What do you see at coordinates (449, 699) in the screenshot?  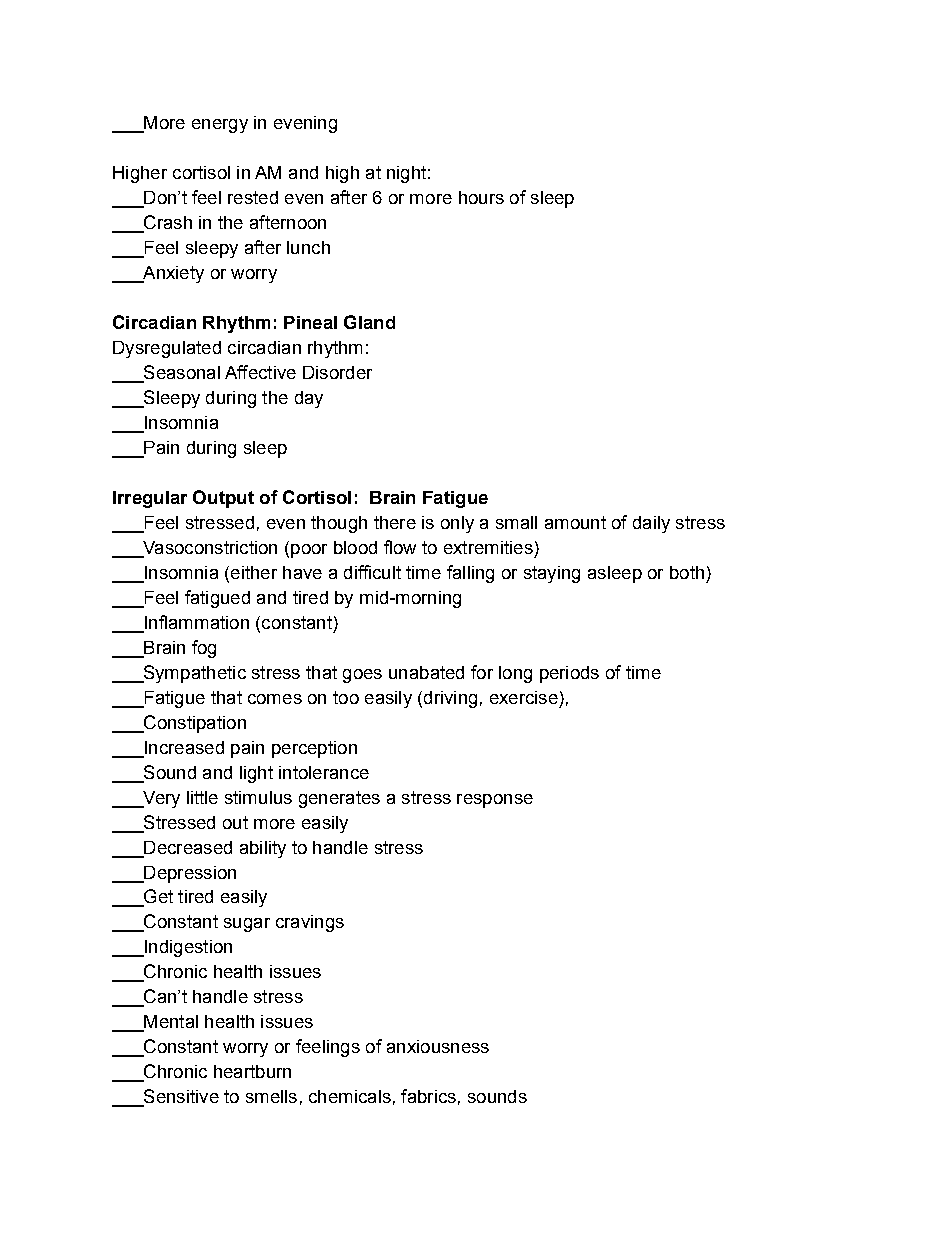 I see `driving` at bounding box center [449, 699].
